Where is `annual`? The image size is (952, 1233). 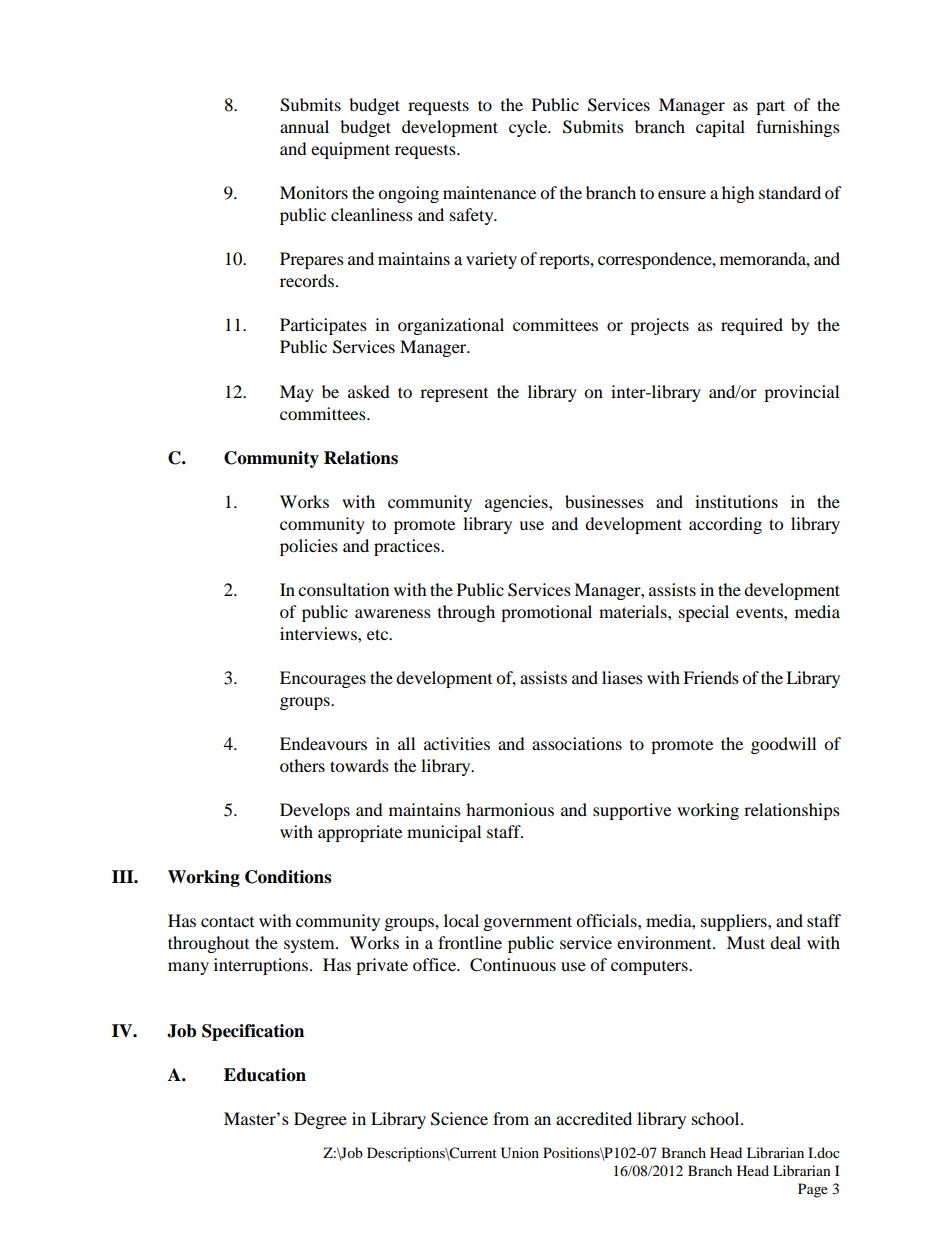 annual is located at coordinates (304, 126).
